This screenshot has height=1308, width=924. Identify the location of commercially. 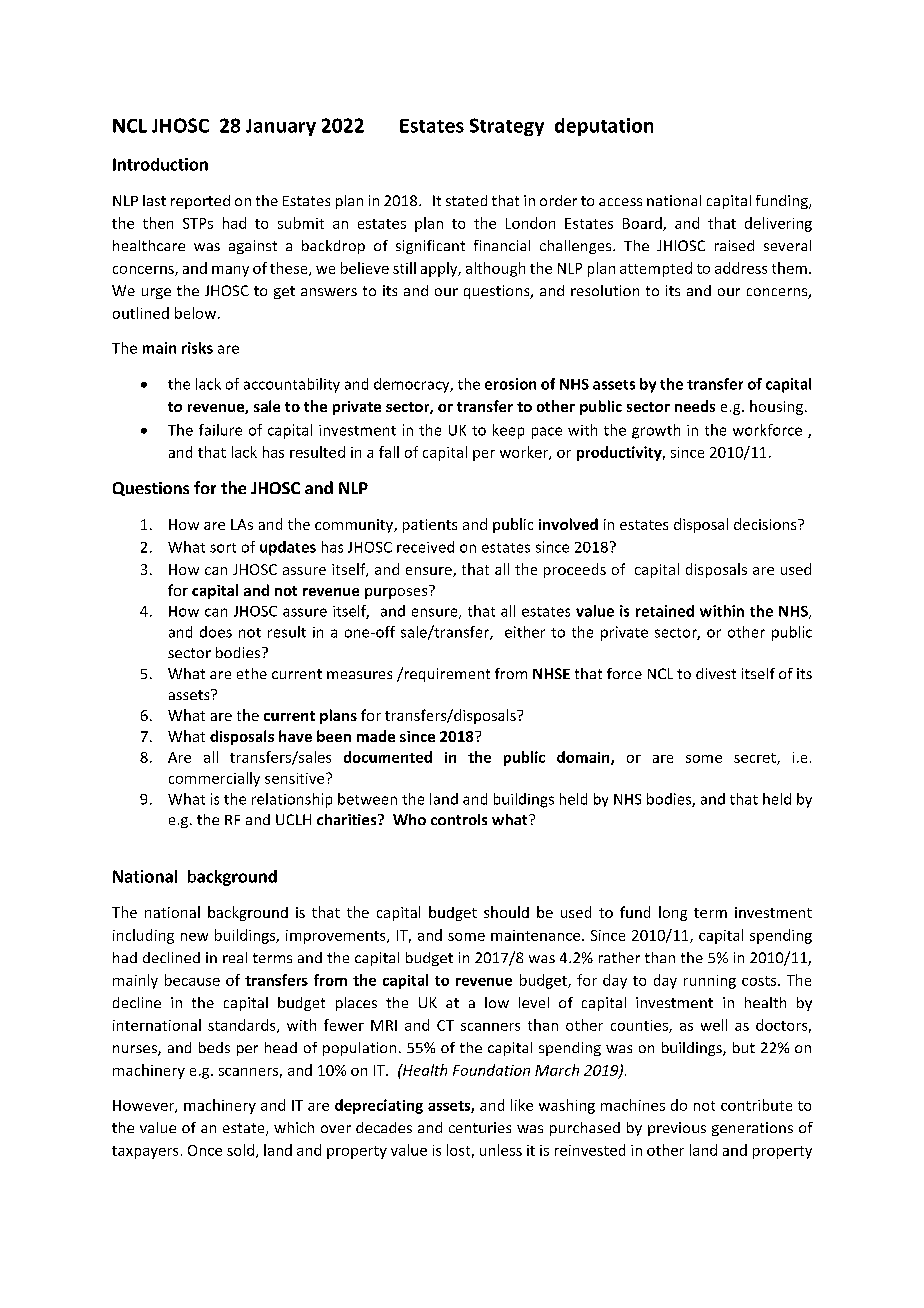
(214, 779).
